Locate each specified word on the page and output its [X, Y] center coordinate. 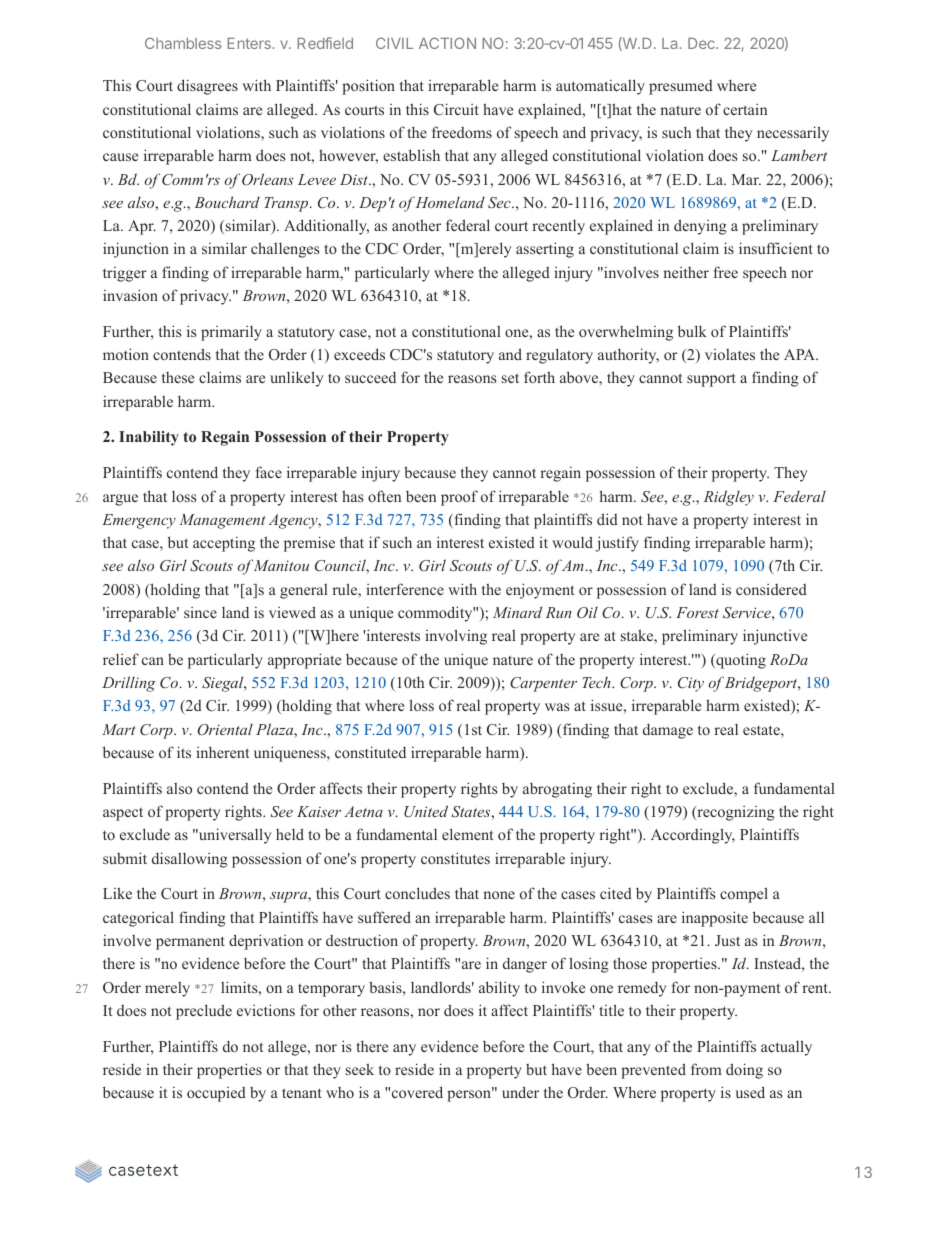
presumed [681, 87]
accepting [224, 544]
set [510, 378]
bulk [692, 331]
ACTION [447, 43]
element [467, 834]
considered [771, 589]
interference [405, 589]
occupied [216, 1094]
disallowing [190, 860]
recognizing [735, 813]
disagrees [207, 87]
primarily [231, 333]
